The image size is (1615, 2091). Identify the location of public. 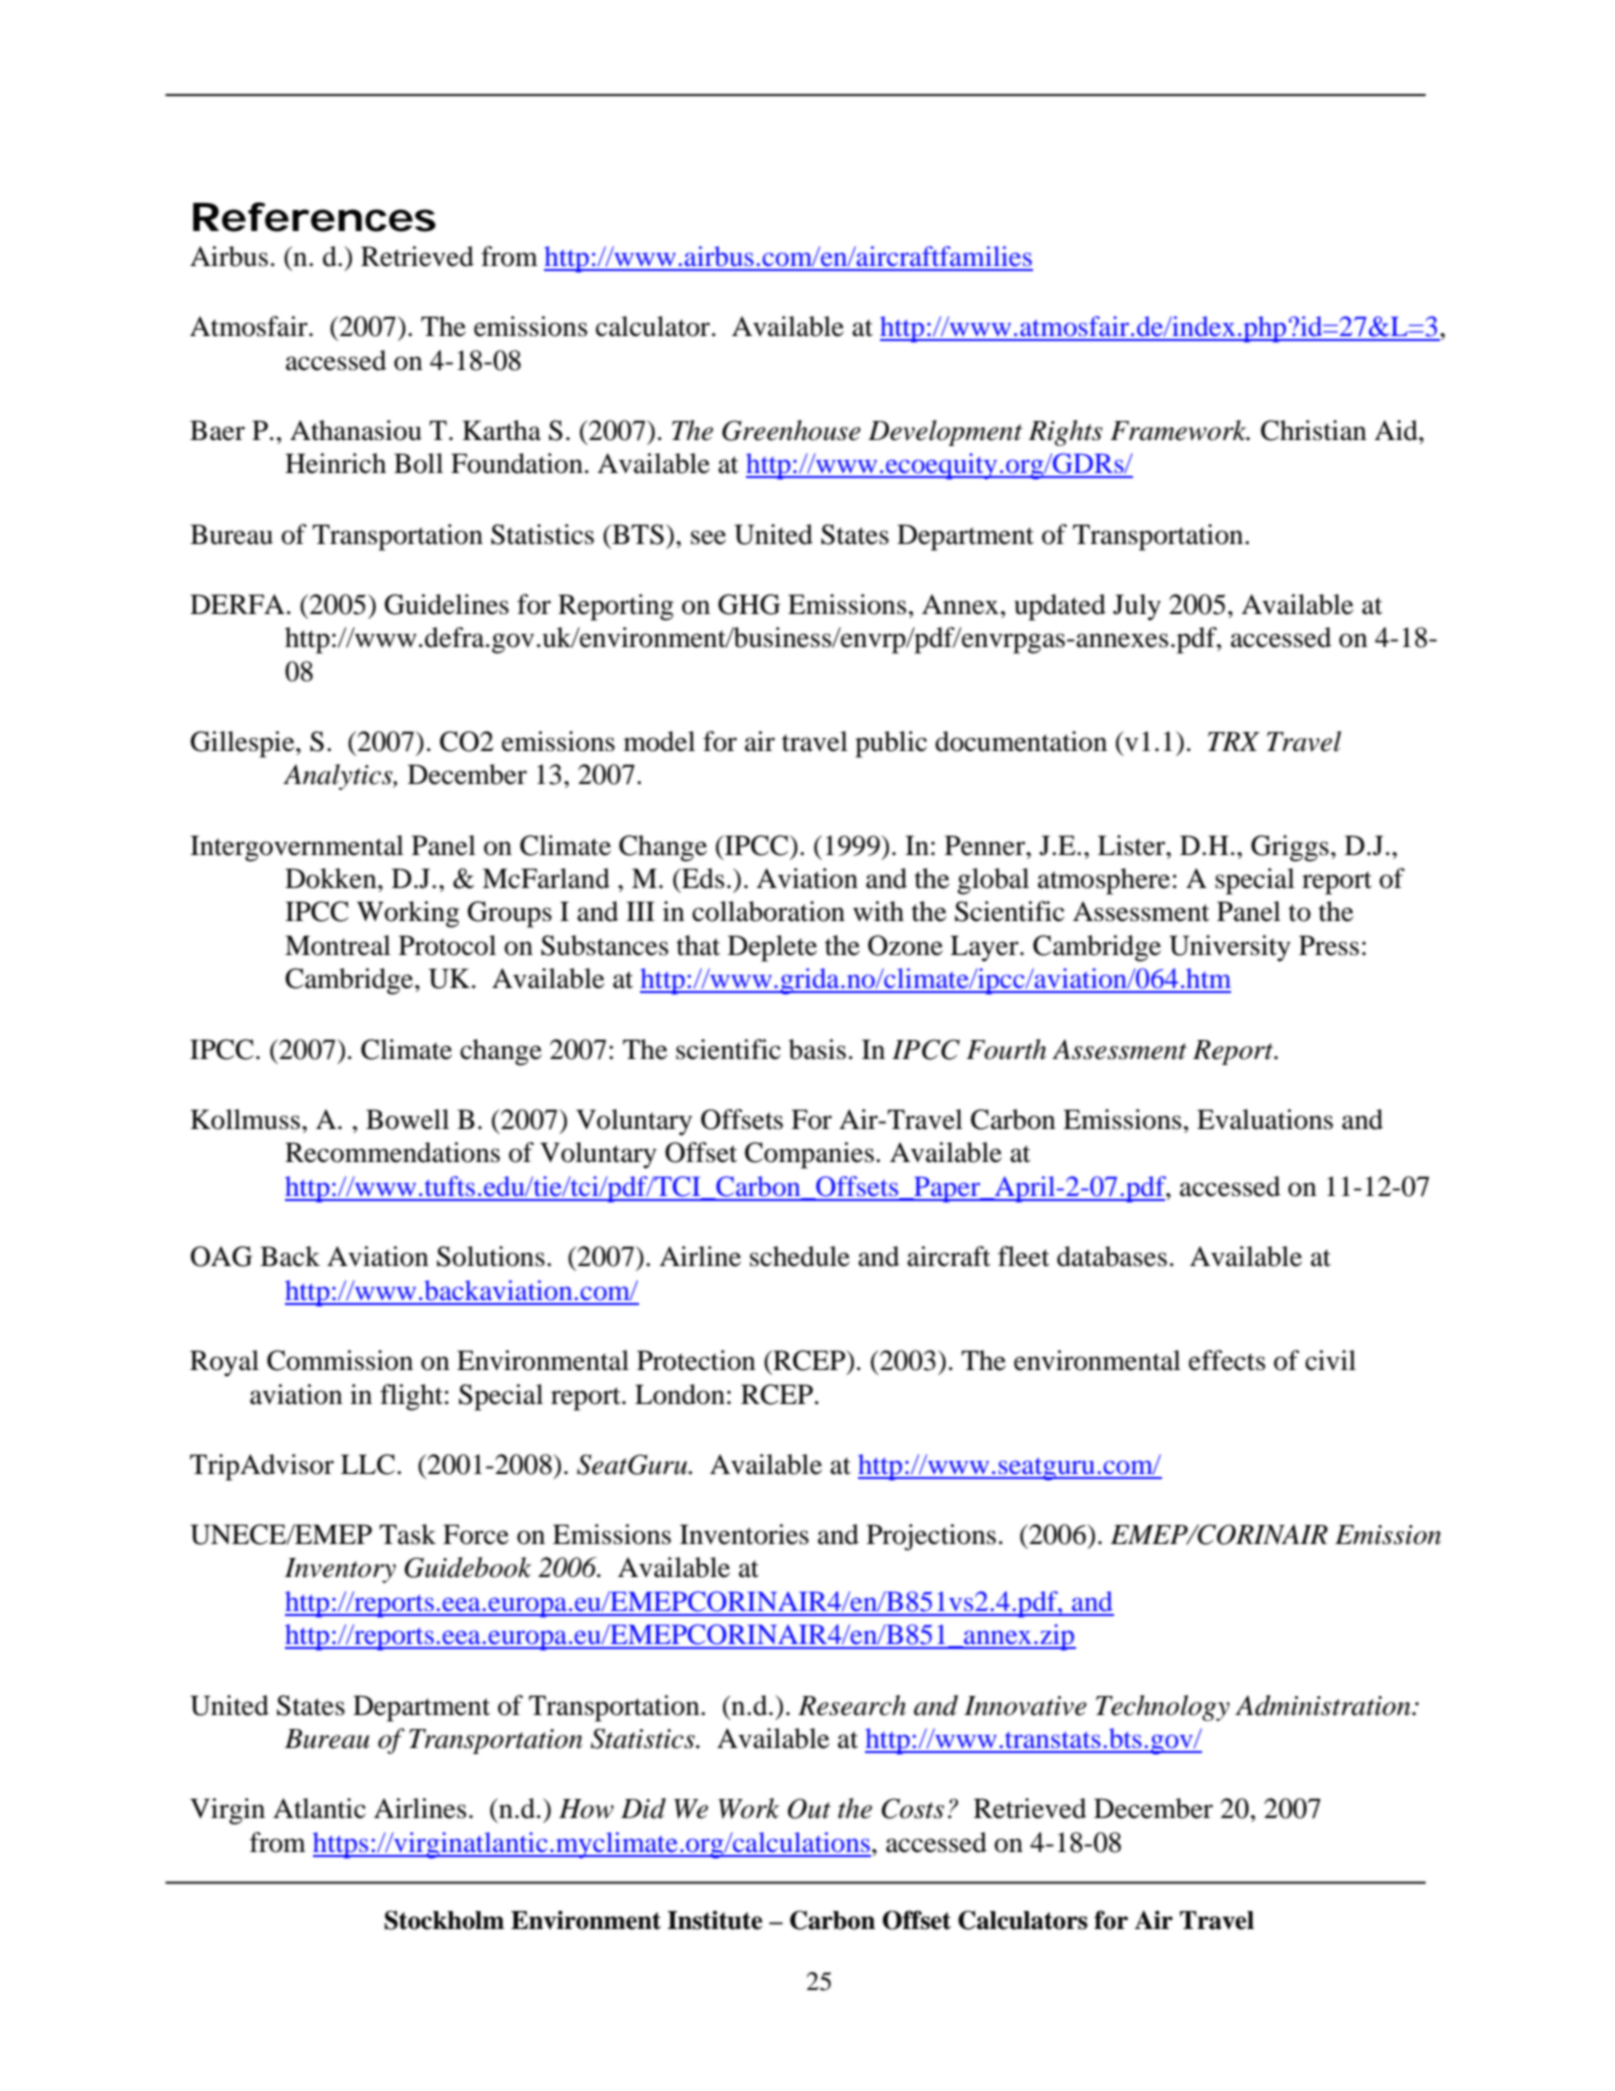
(891, 744).
